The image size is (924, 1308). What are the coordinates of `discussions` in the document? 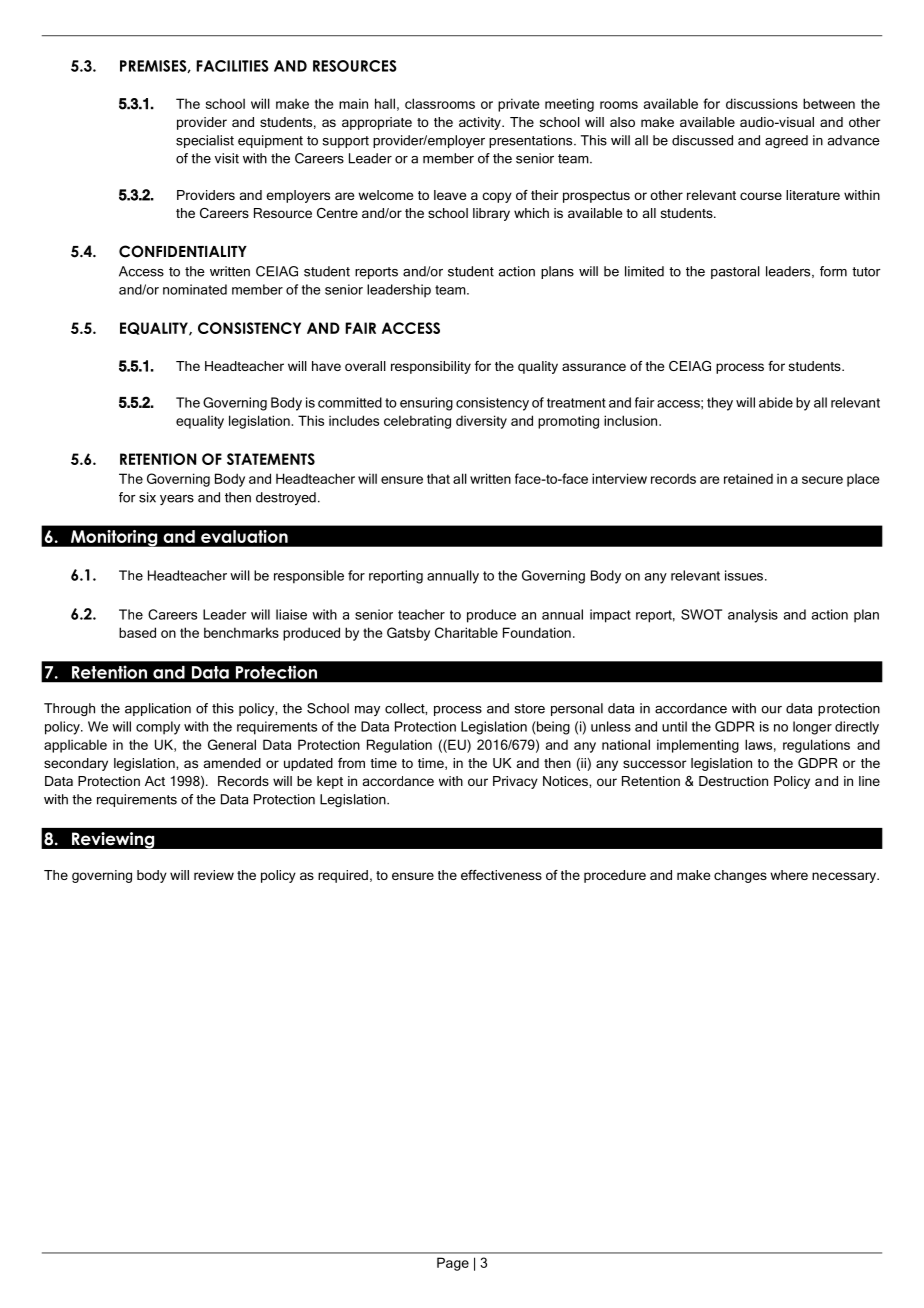 It's located at (762, 103).
